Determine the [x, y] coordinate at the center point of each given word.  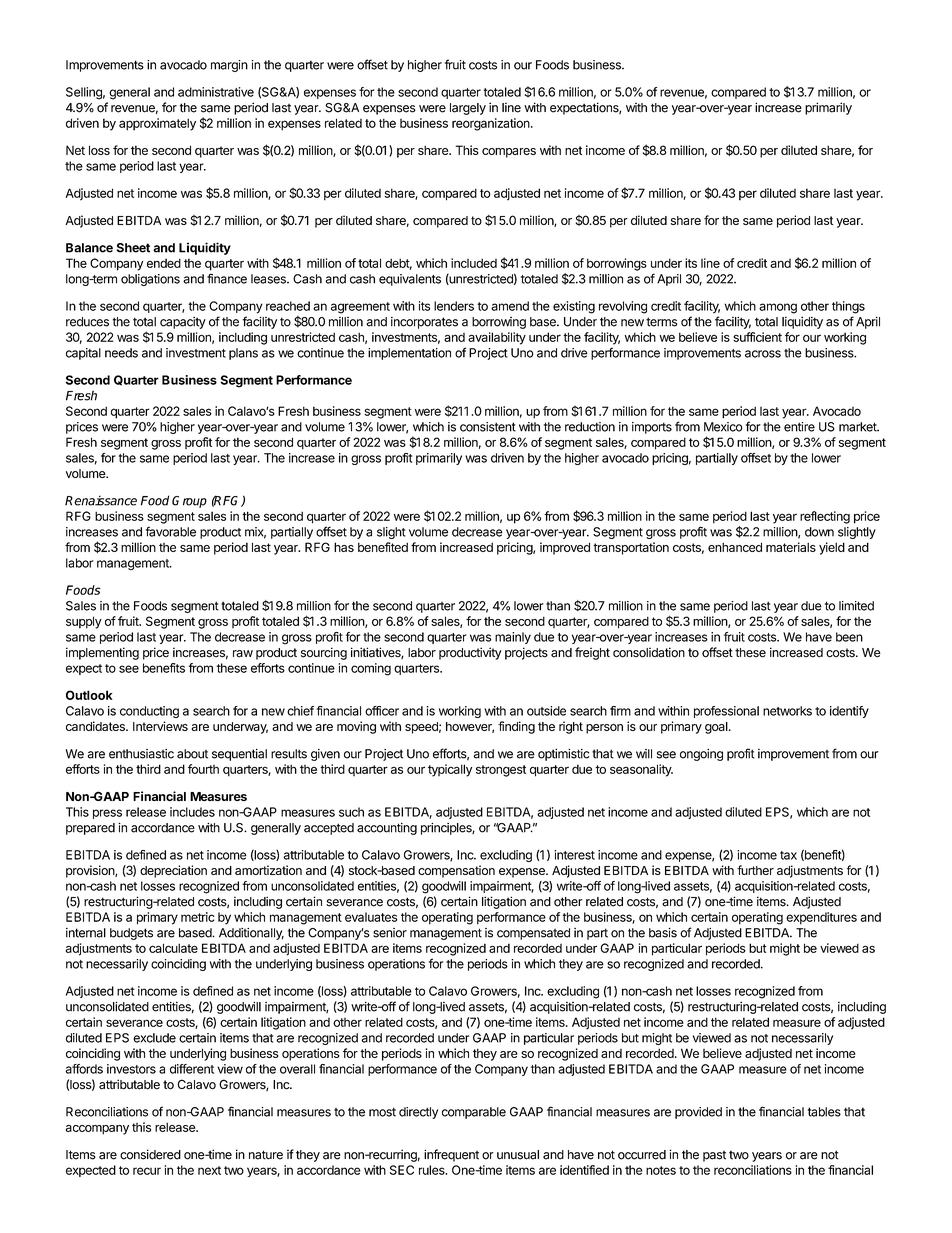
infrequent [451, 1155]
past [714, 1156]
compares [509, 153]
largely [468, 109]
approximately [157, 124]
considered [150, 1154]
